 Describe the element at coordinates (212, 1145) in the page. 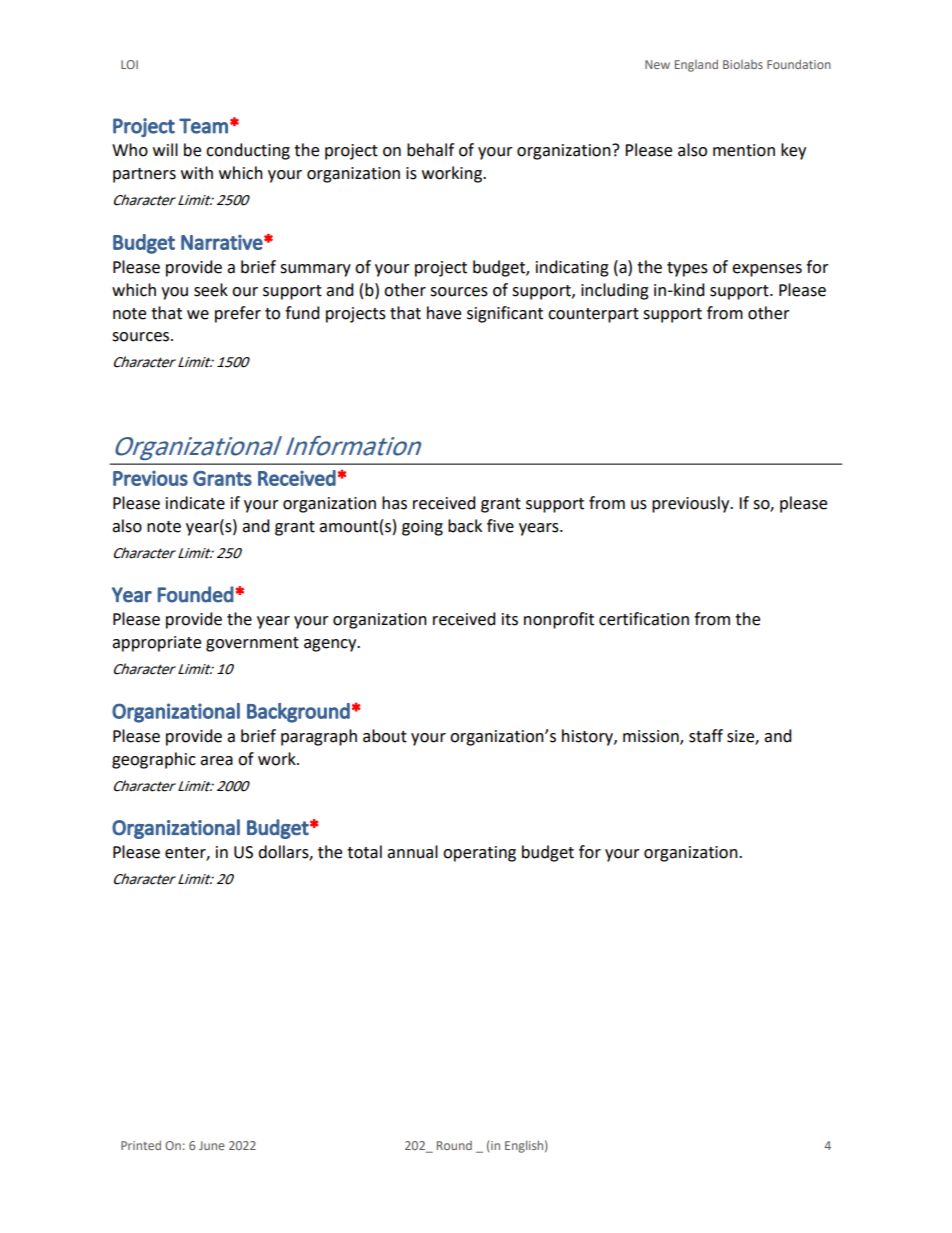

I see `June` at that location.
